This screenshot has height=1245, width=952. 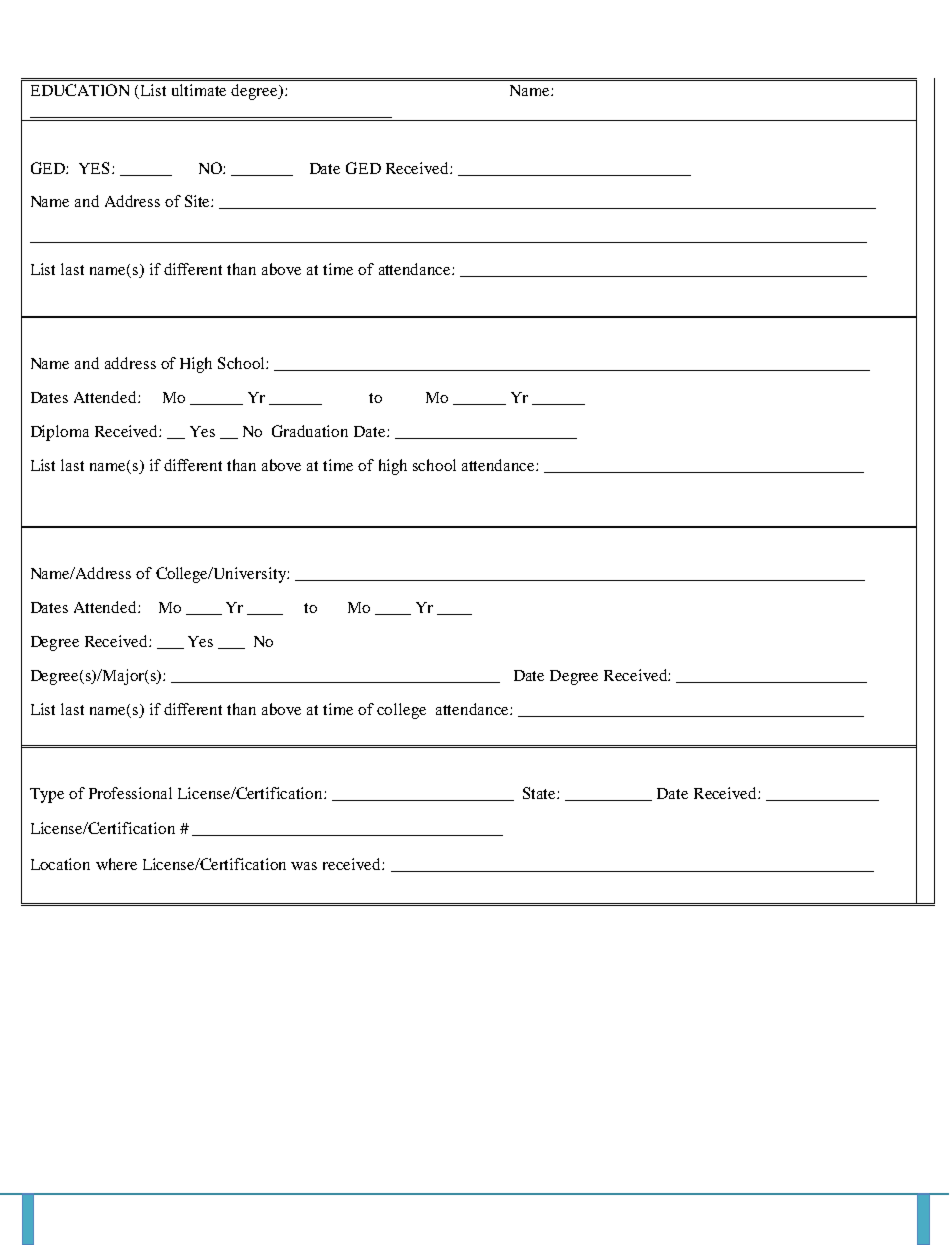 What do you see at coordinates (199, 90) in the screenshot?
I see `ultimate` at bounding box center [199, 90].
